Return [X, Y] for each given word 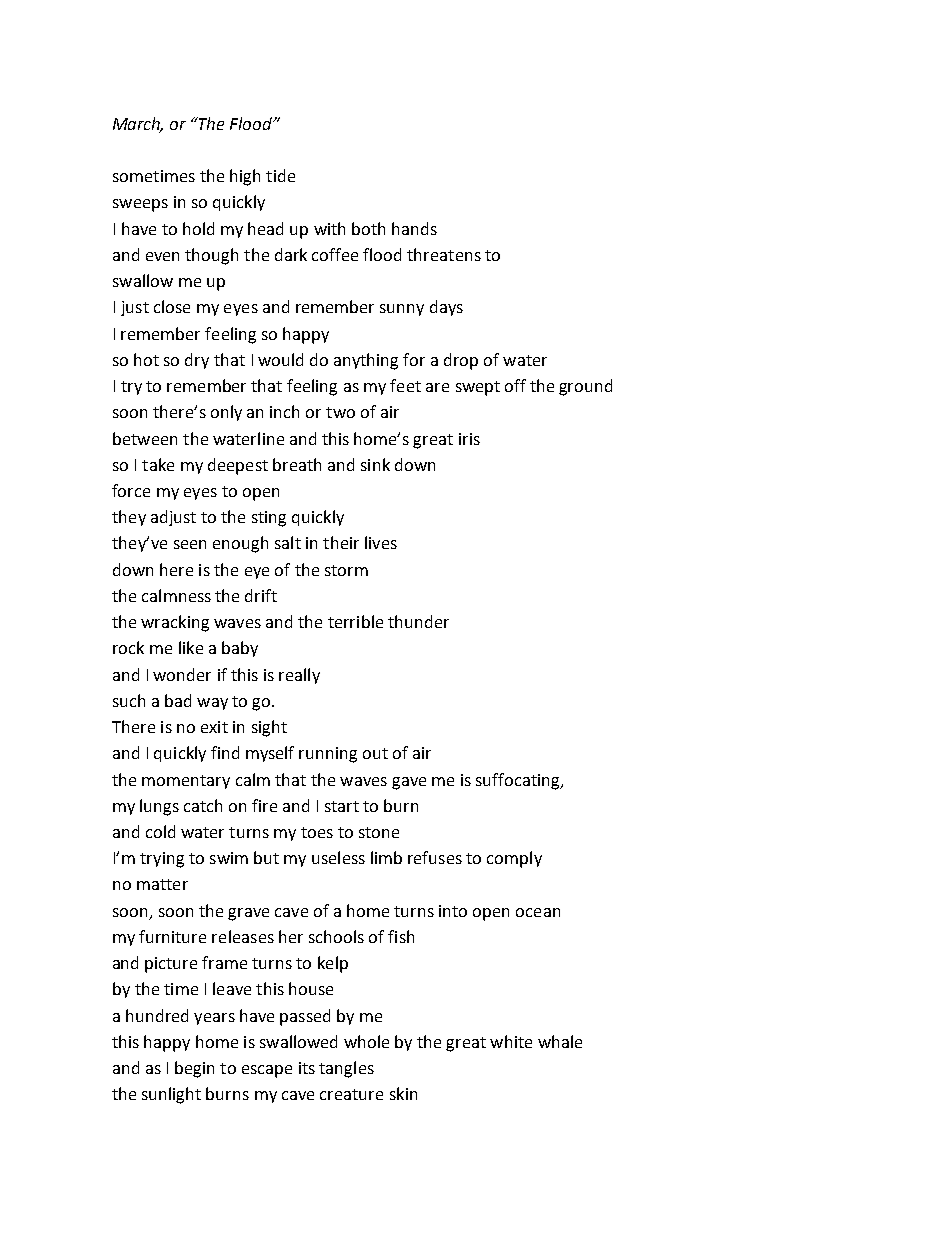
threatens [444, 254]
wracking [175, 623]
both [368, 228]
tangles [346, 1069]
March [138, 124]
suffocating [519, 781]
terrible [355, 621]
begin [194, 1069]
